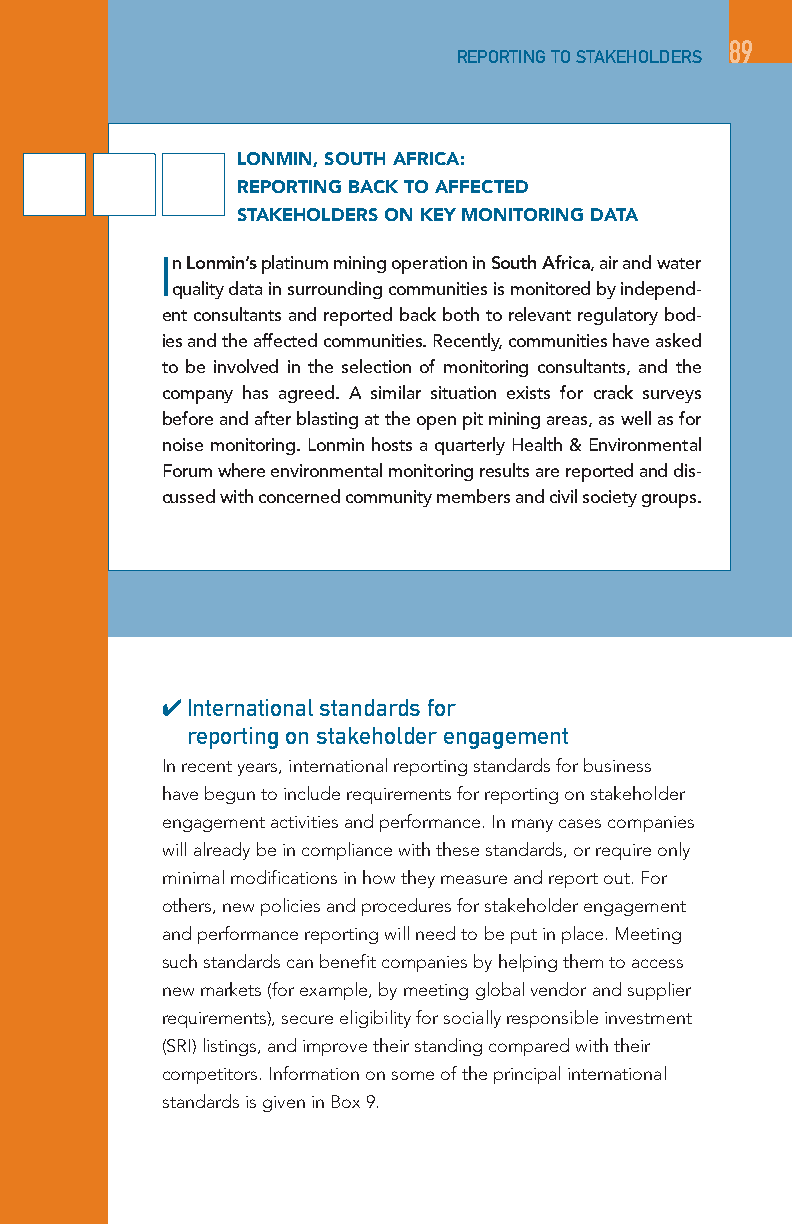 The image size is (792, 1224). Describe the element at coordinates (457, 849) in the document. I see `these` at that location.
